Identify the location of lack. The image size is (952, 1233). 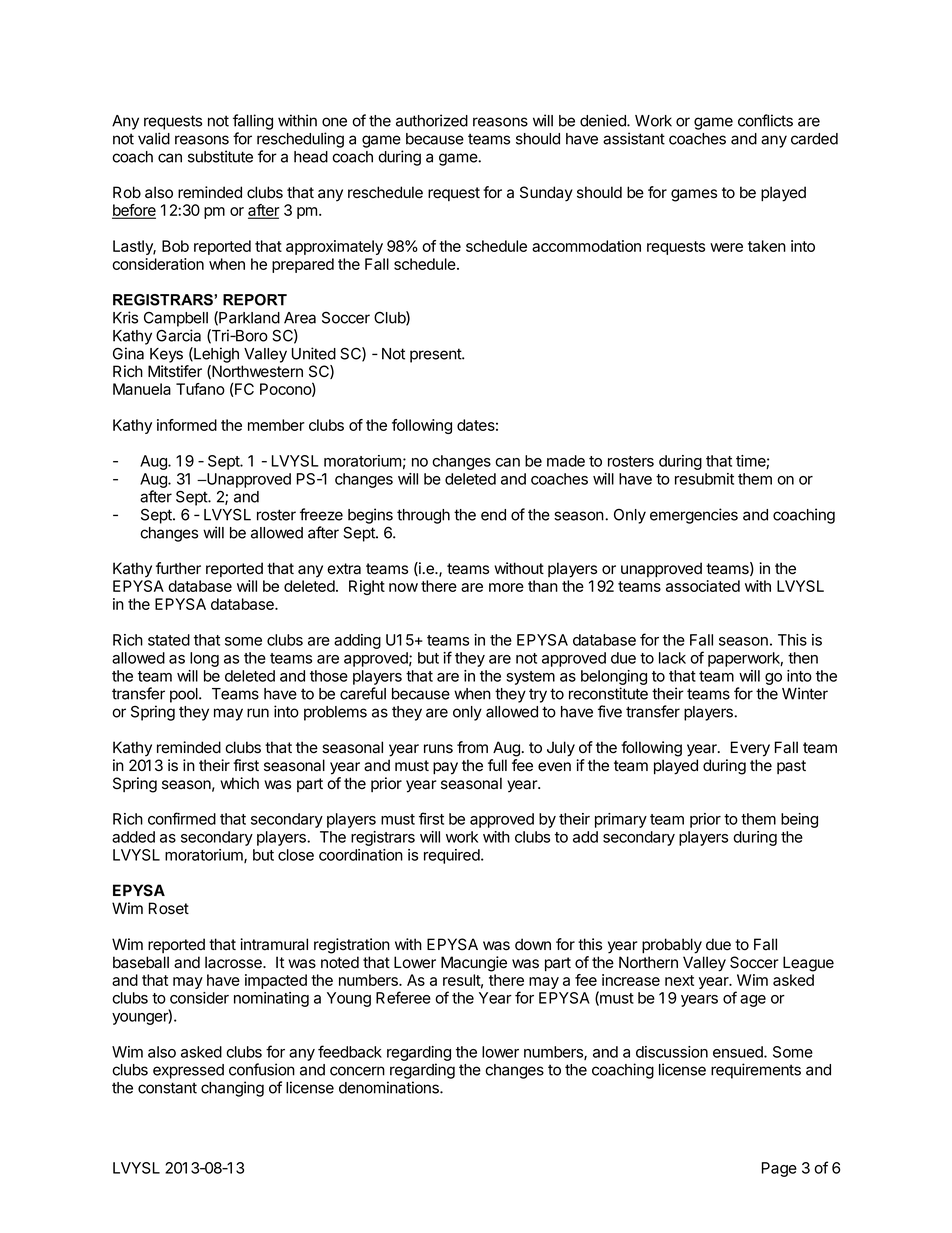
(672, 658).
